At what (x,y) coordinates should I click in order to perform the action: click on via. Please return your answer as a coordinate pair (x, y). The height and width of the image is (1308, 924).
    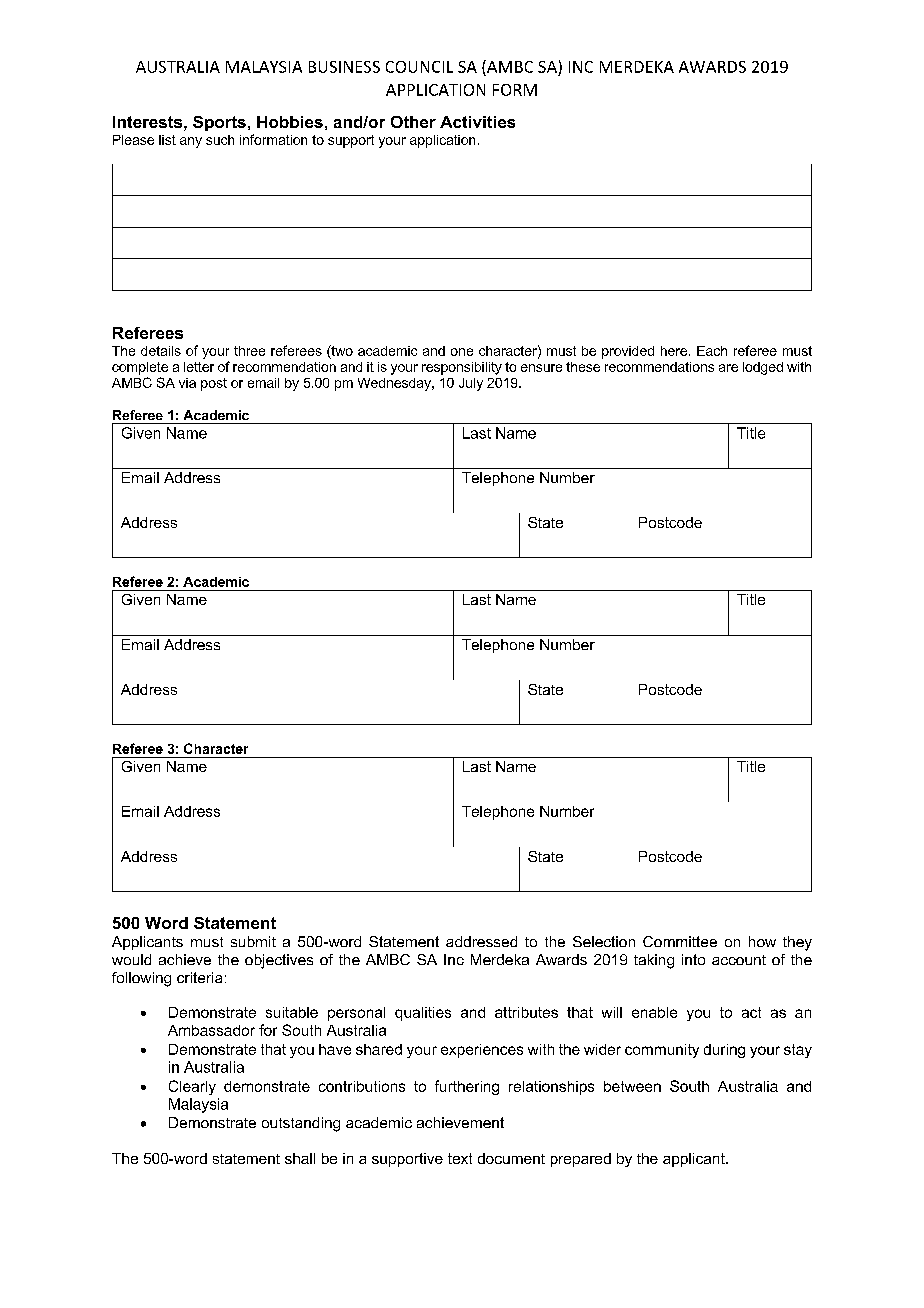
    Looking at the image, I should click on (187, 383).
